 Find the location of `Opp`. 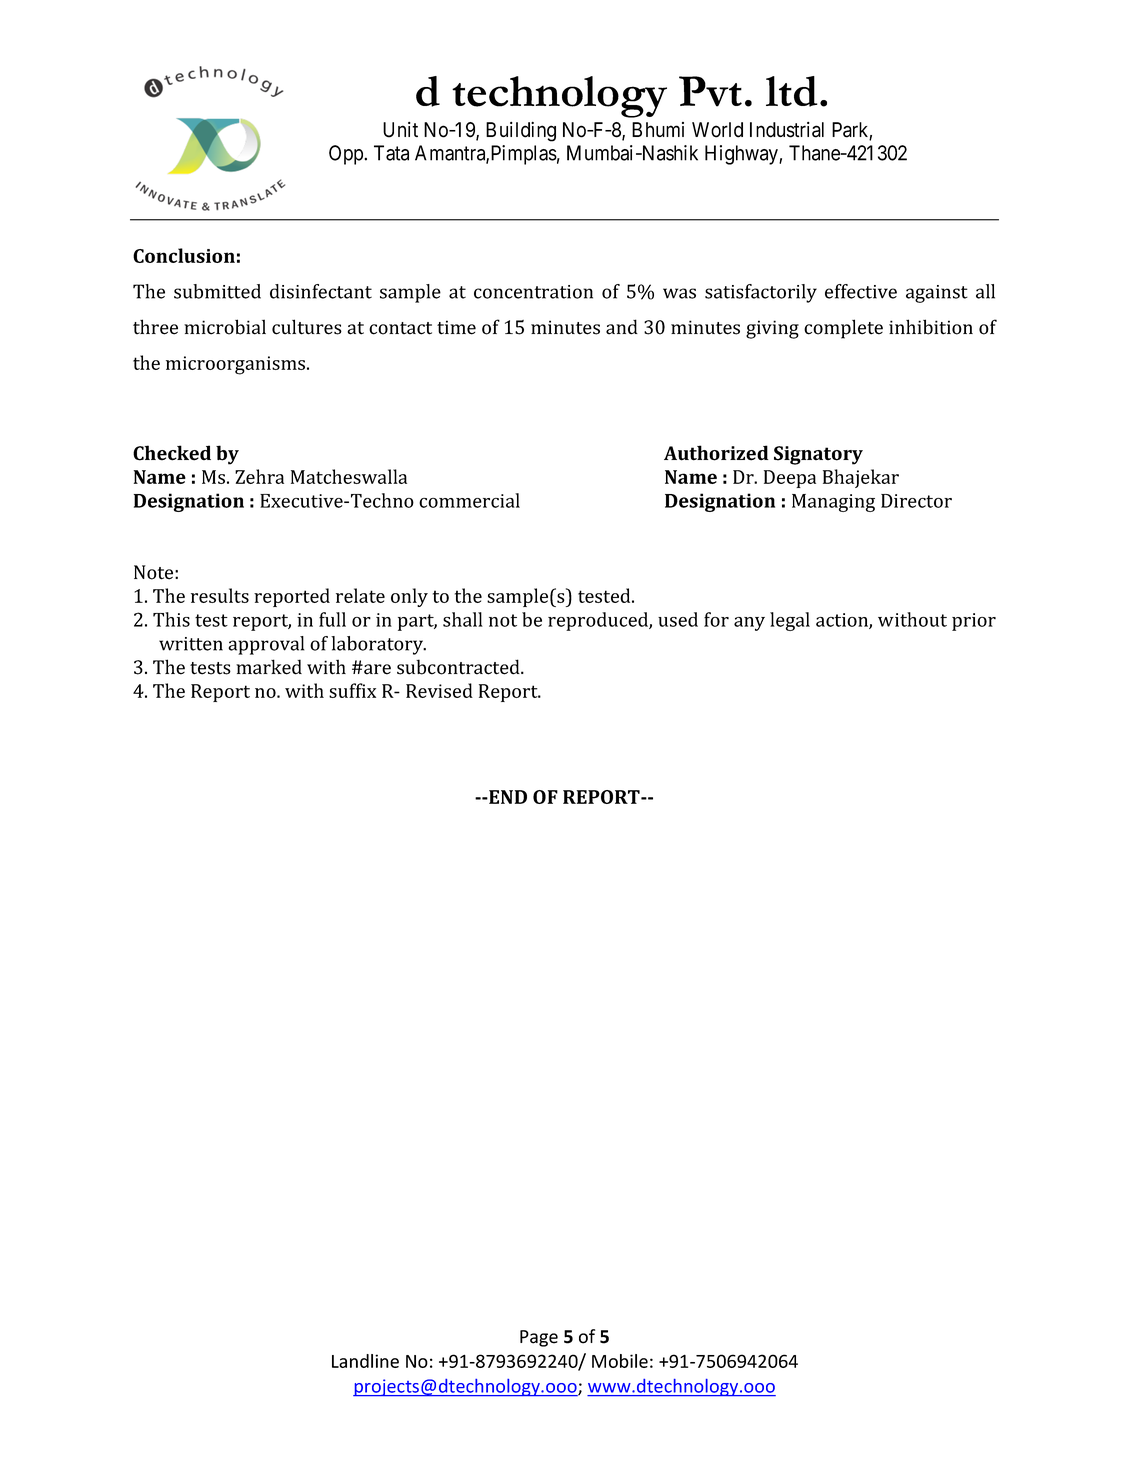

Opp is located at coordinates (347, 155).
